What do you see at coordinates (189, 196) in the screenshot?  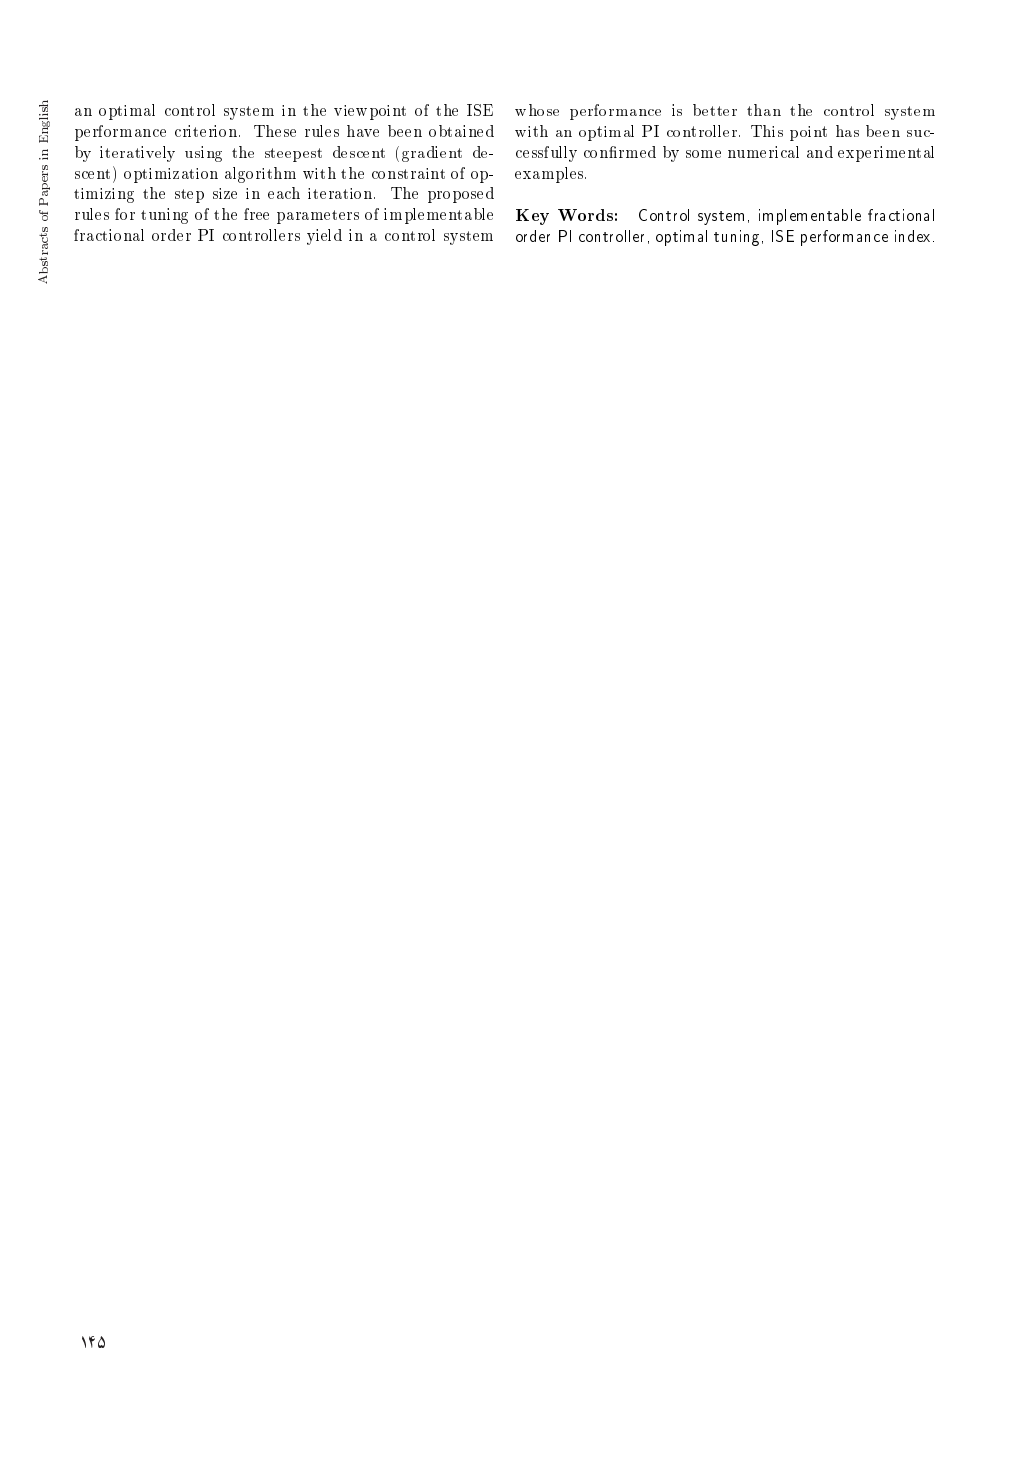 I see `step` at bounding box center [189, 196].
